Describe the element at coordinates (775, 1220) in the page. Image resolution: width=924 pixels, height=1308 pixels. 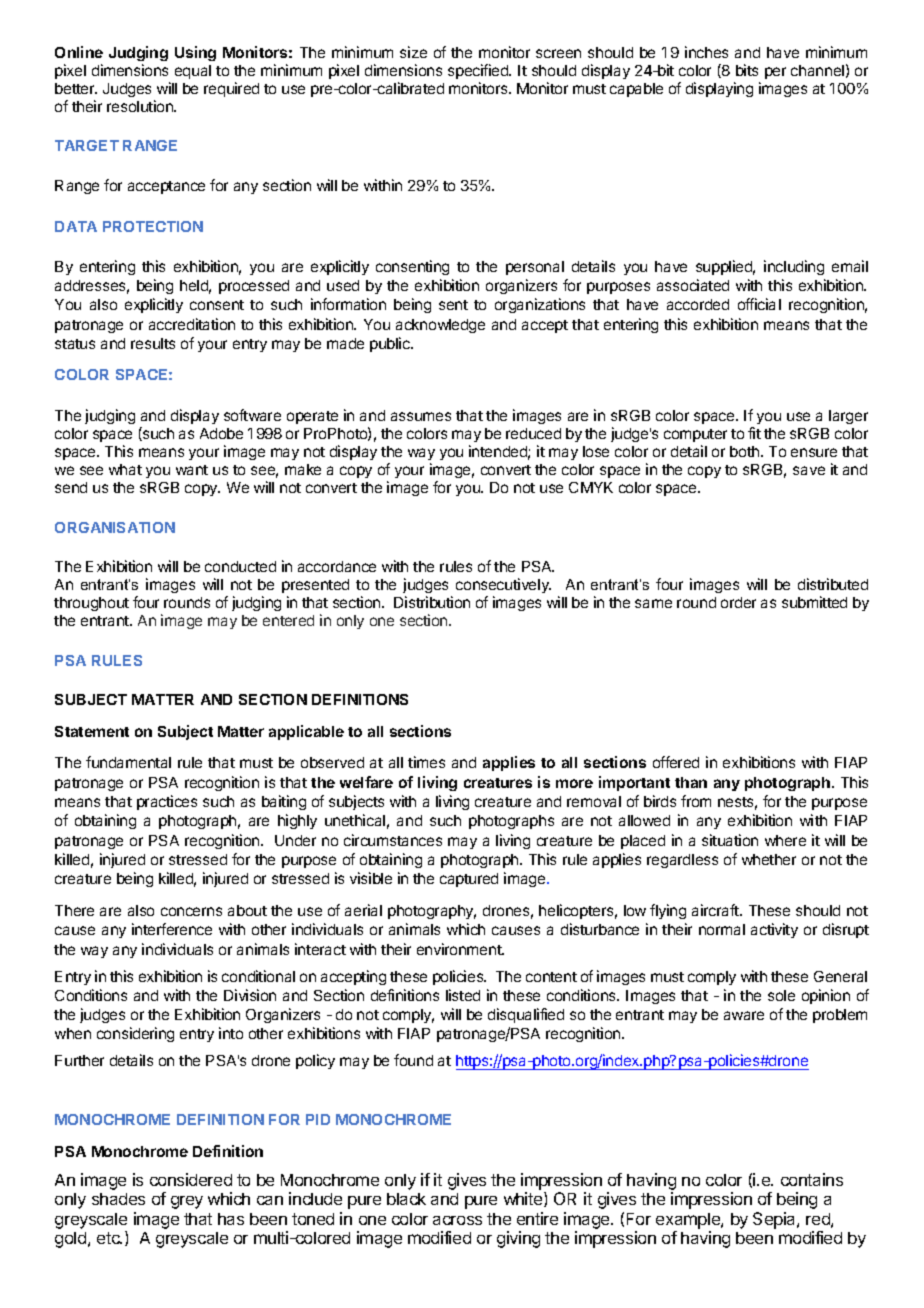
I see `Sepia` at that location.
